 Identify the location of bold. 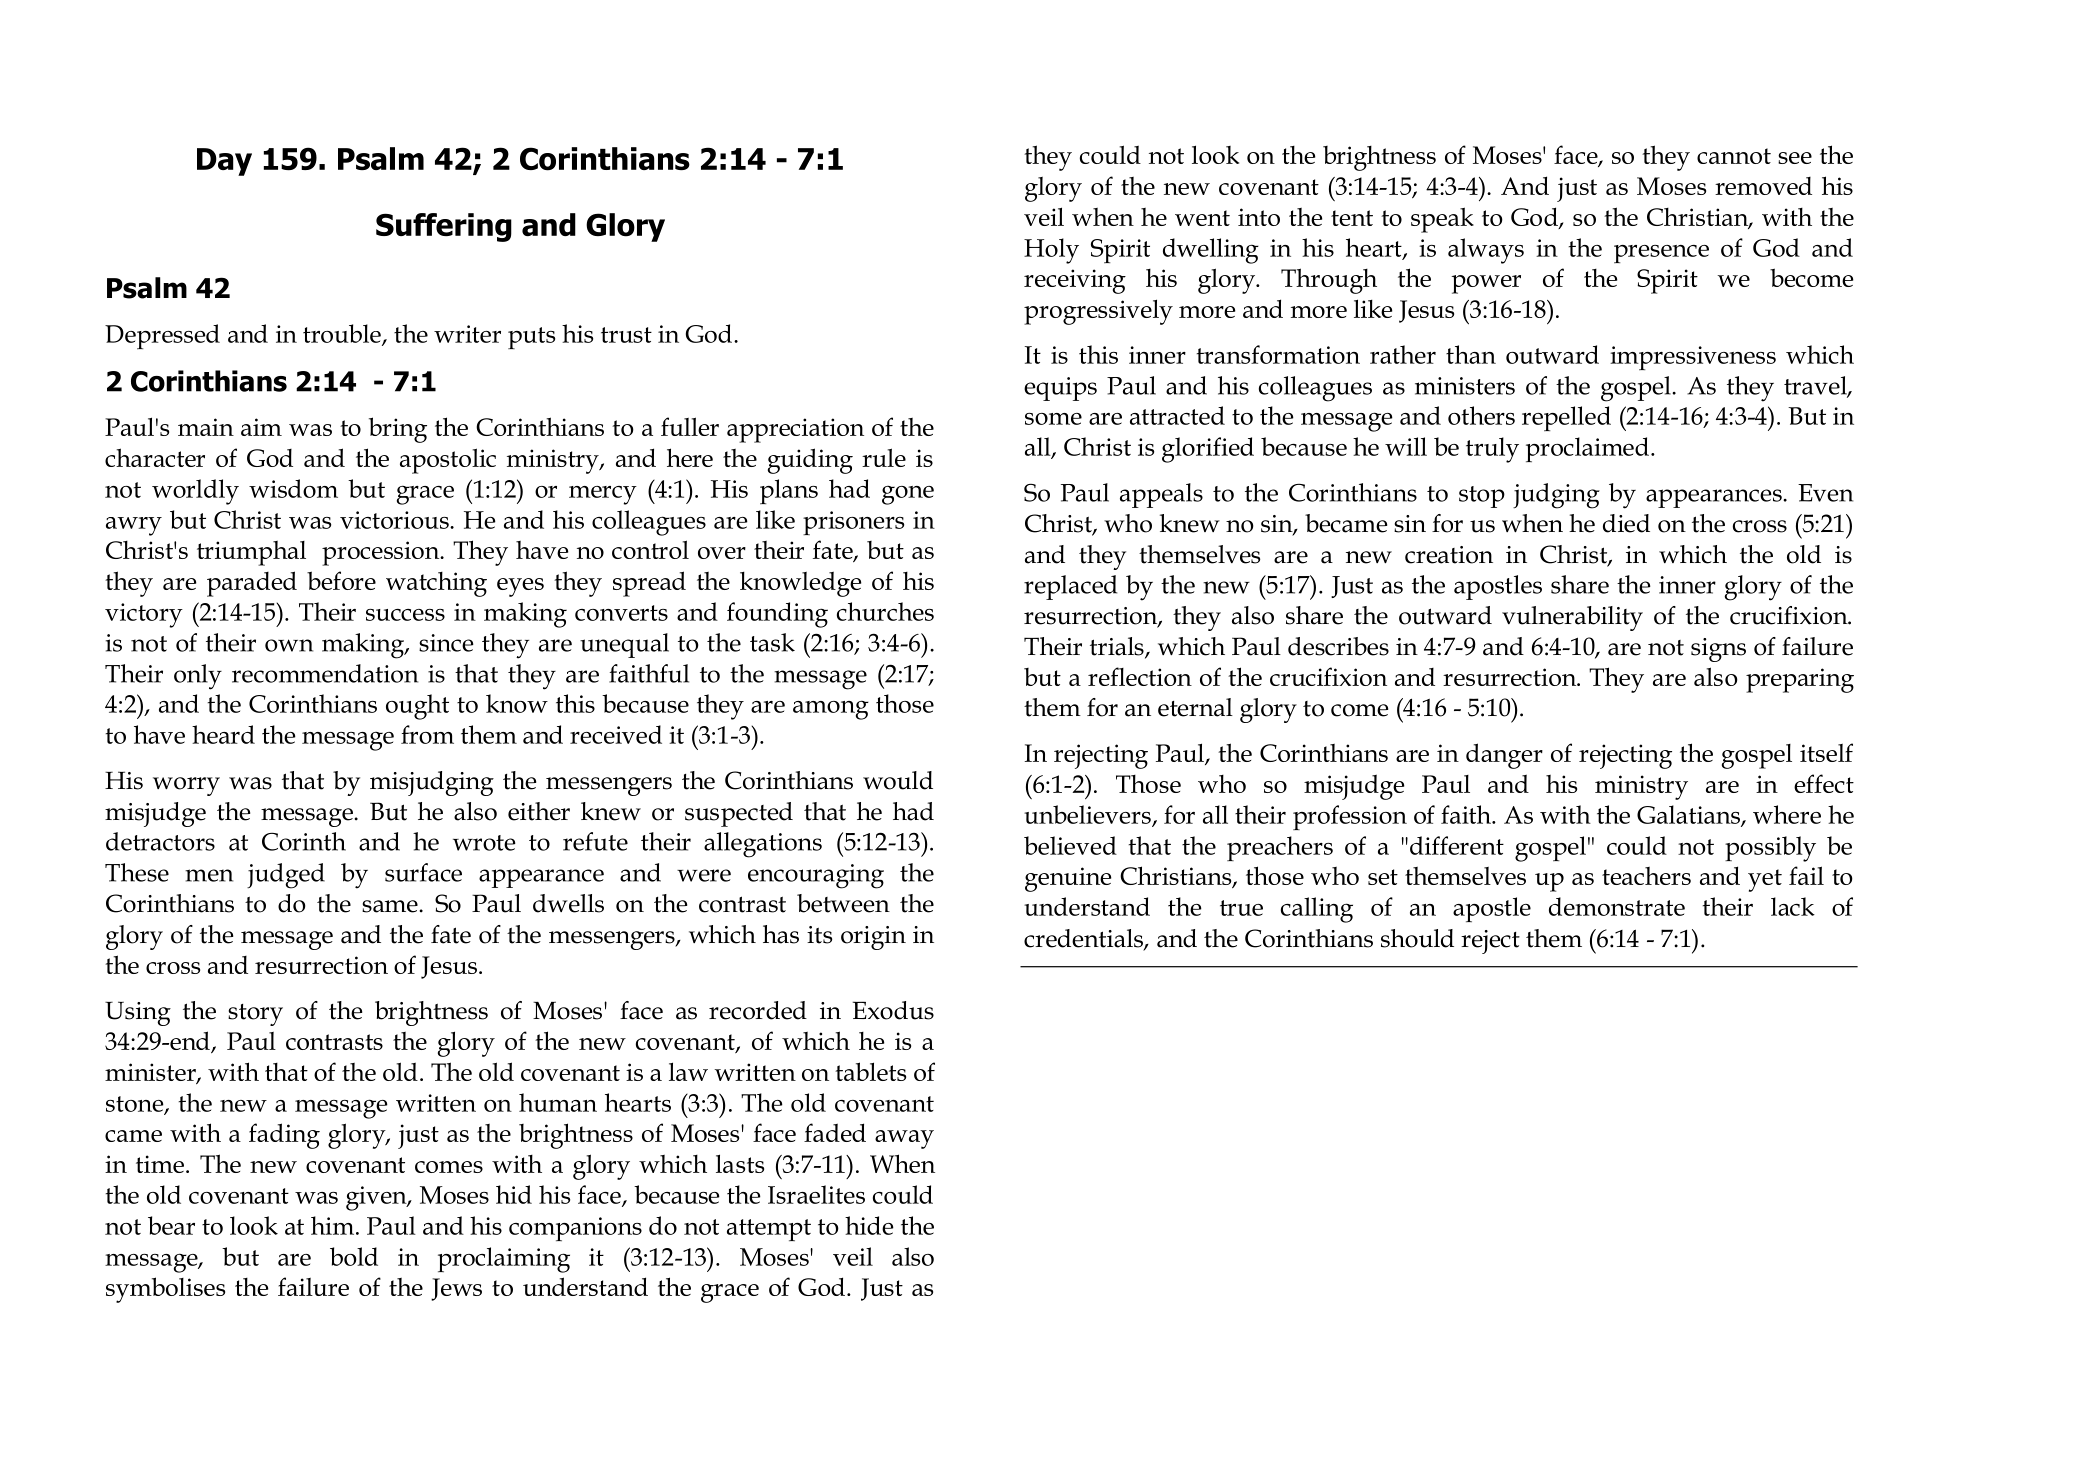
(354, 1256).
